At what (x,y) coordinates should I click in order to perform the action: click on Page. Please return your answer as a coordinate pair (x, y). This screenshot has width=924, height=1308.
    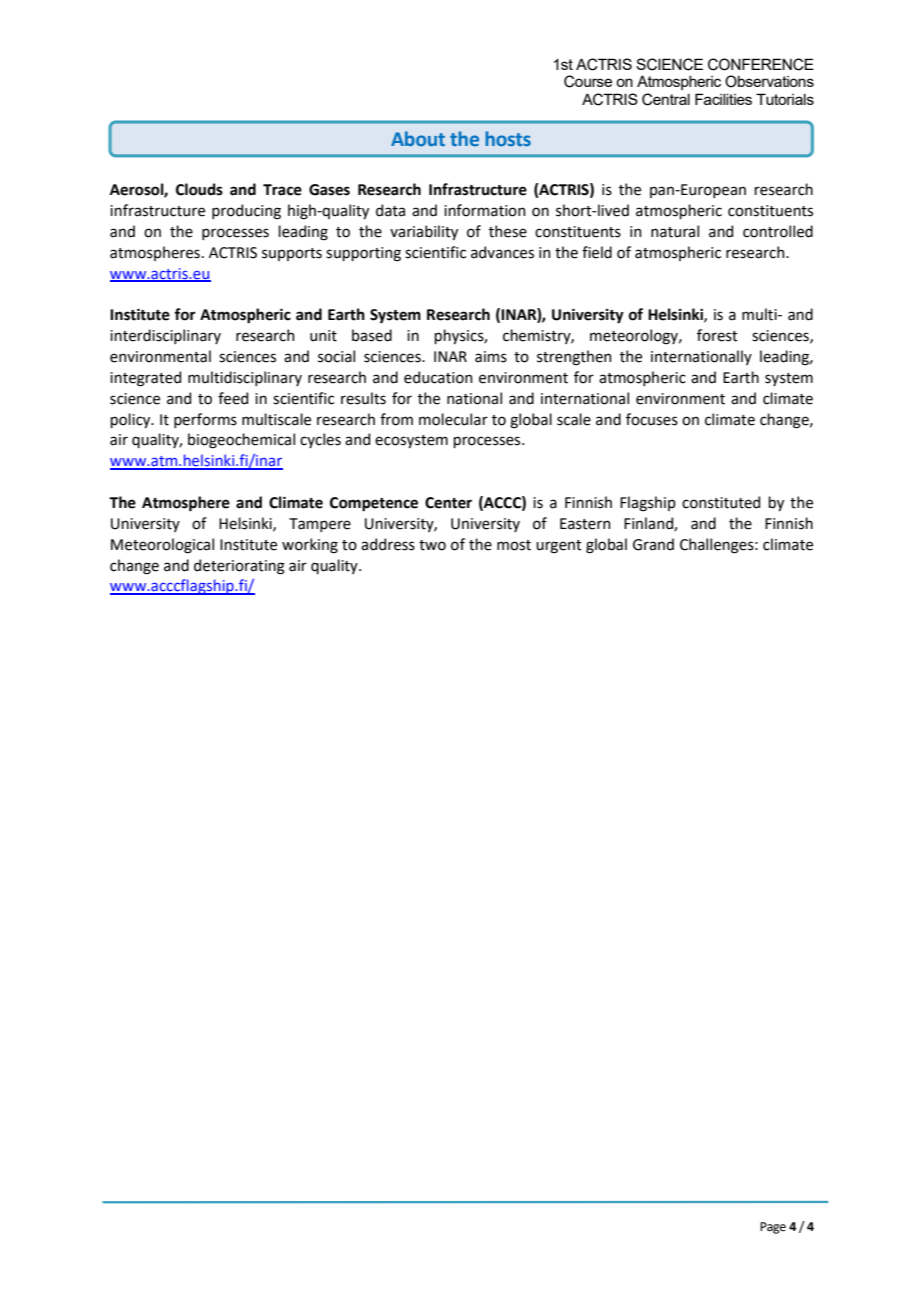
    Looking at the image, I should click on (773, 1228).
